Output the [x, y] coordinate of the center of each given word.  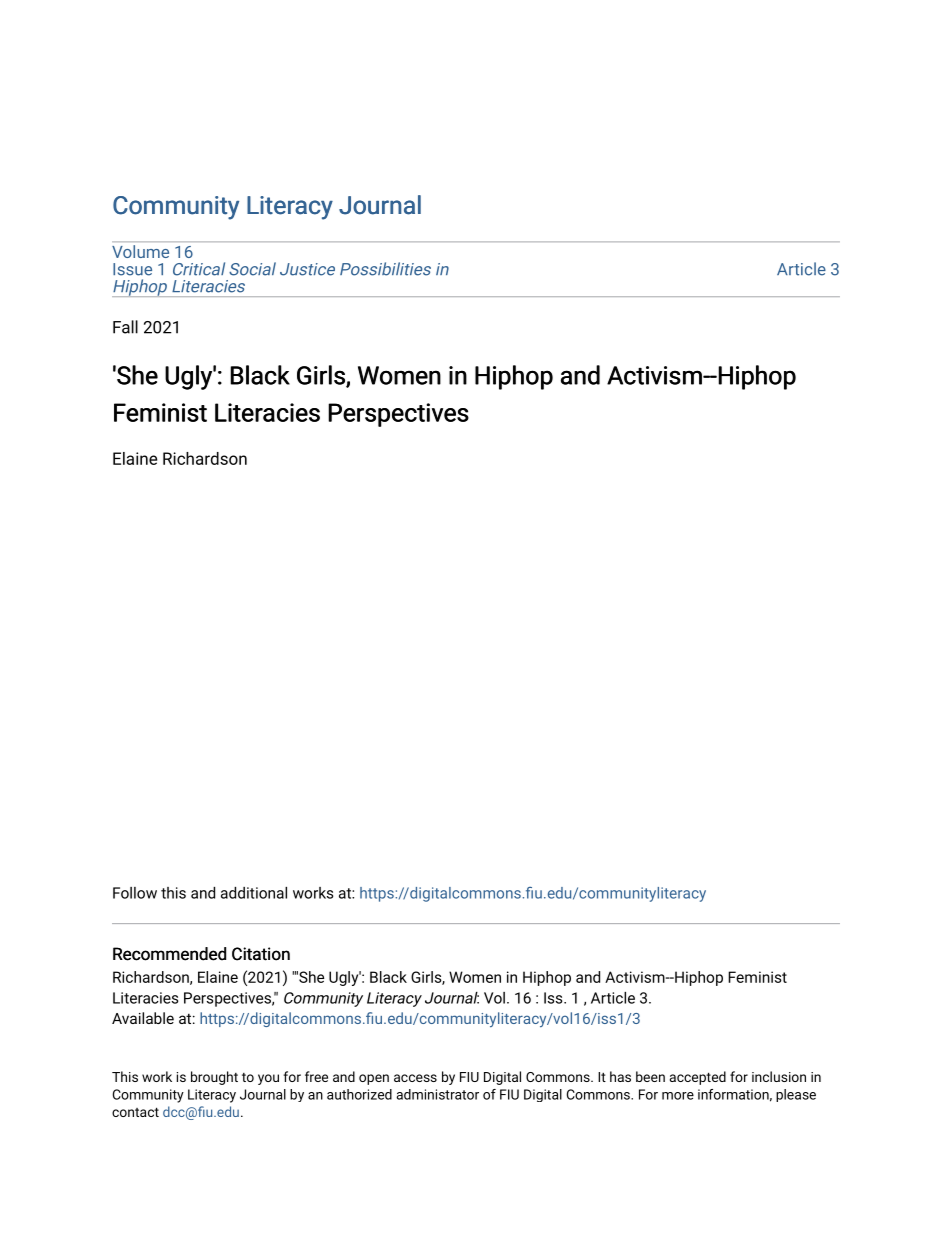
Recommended [169, 954]
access [415, 1078]
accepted [698, 1078]
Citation [261, 954]
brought [214, 1078]
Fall [125, 327]
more [678, 1096]
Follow [135, 893]
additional [254, 893]
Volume [140, 251]
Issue [132, 269]
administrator [437, 1094]
